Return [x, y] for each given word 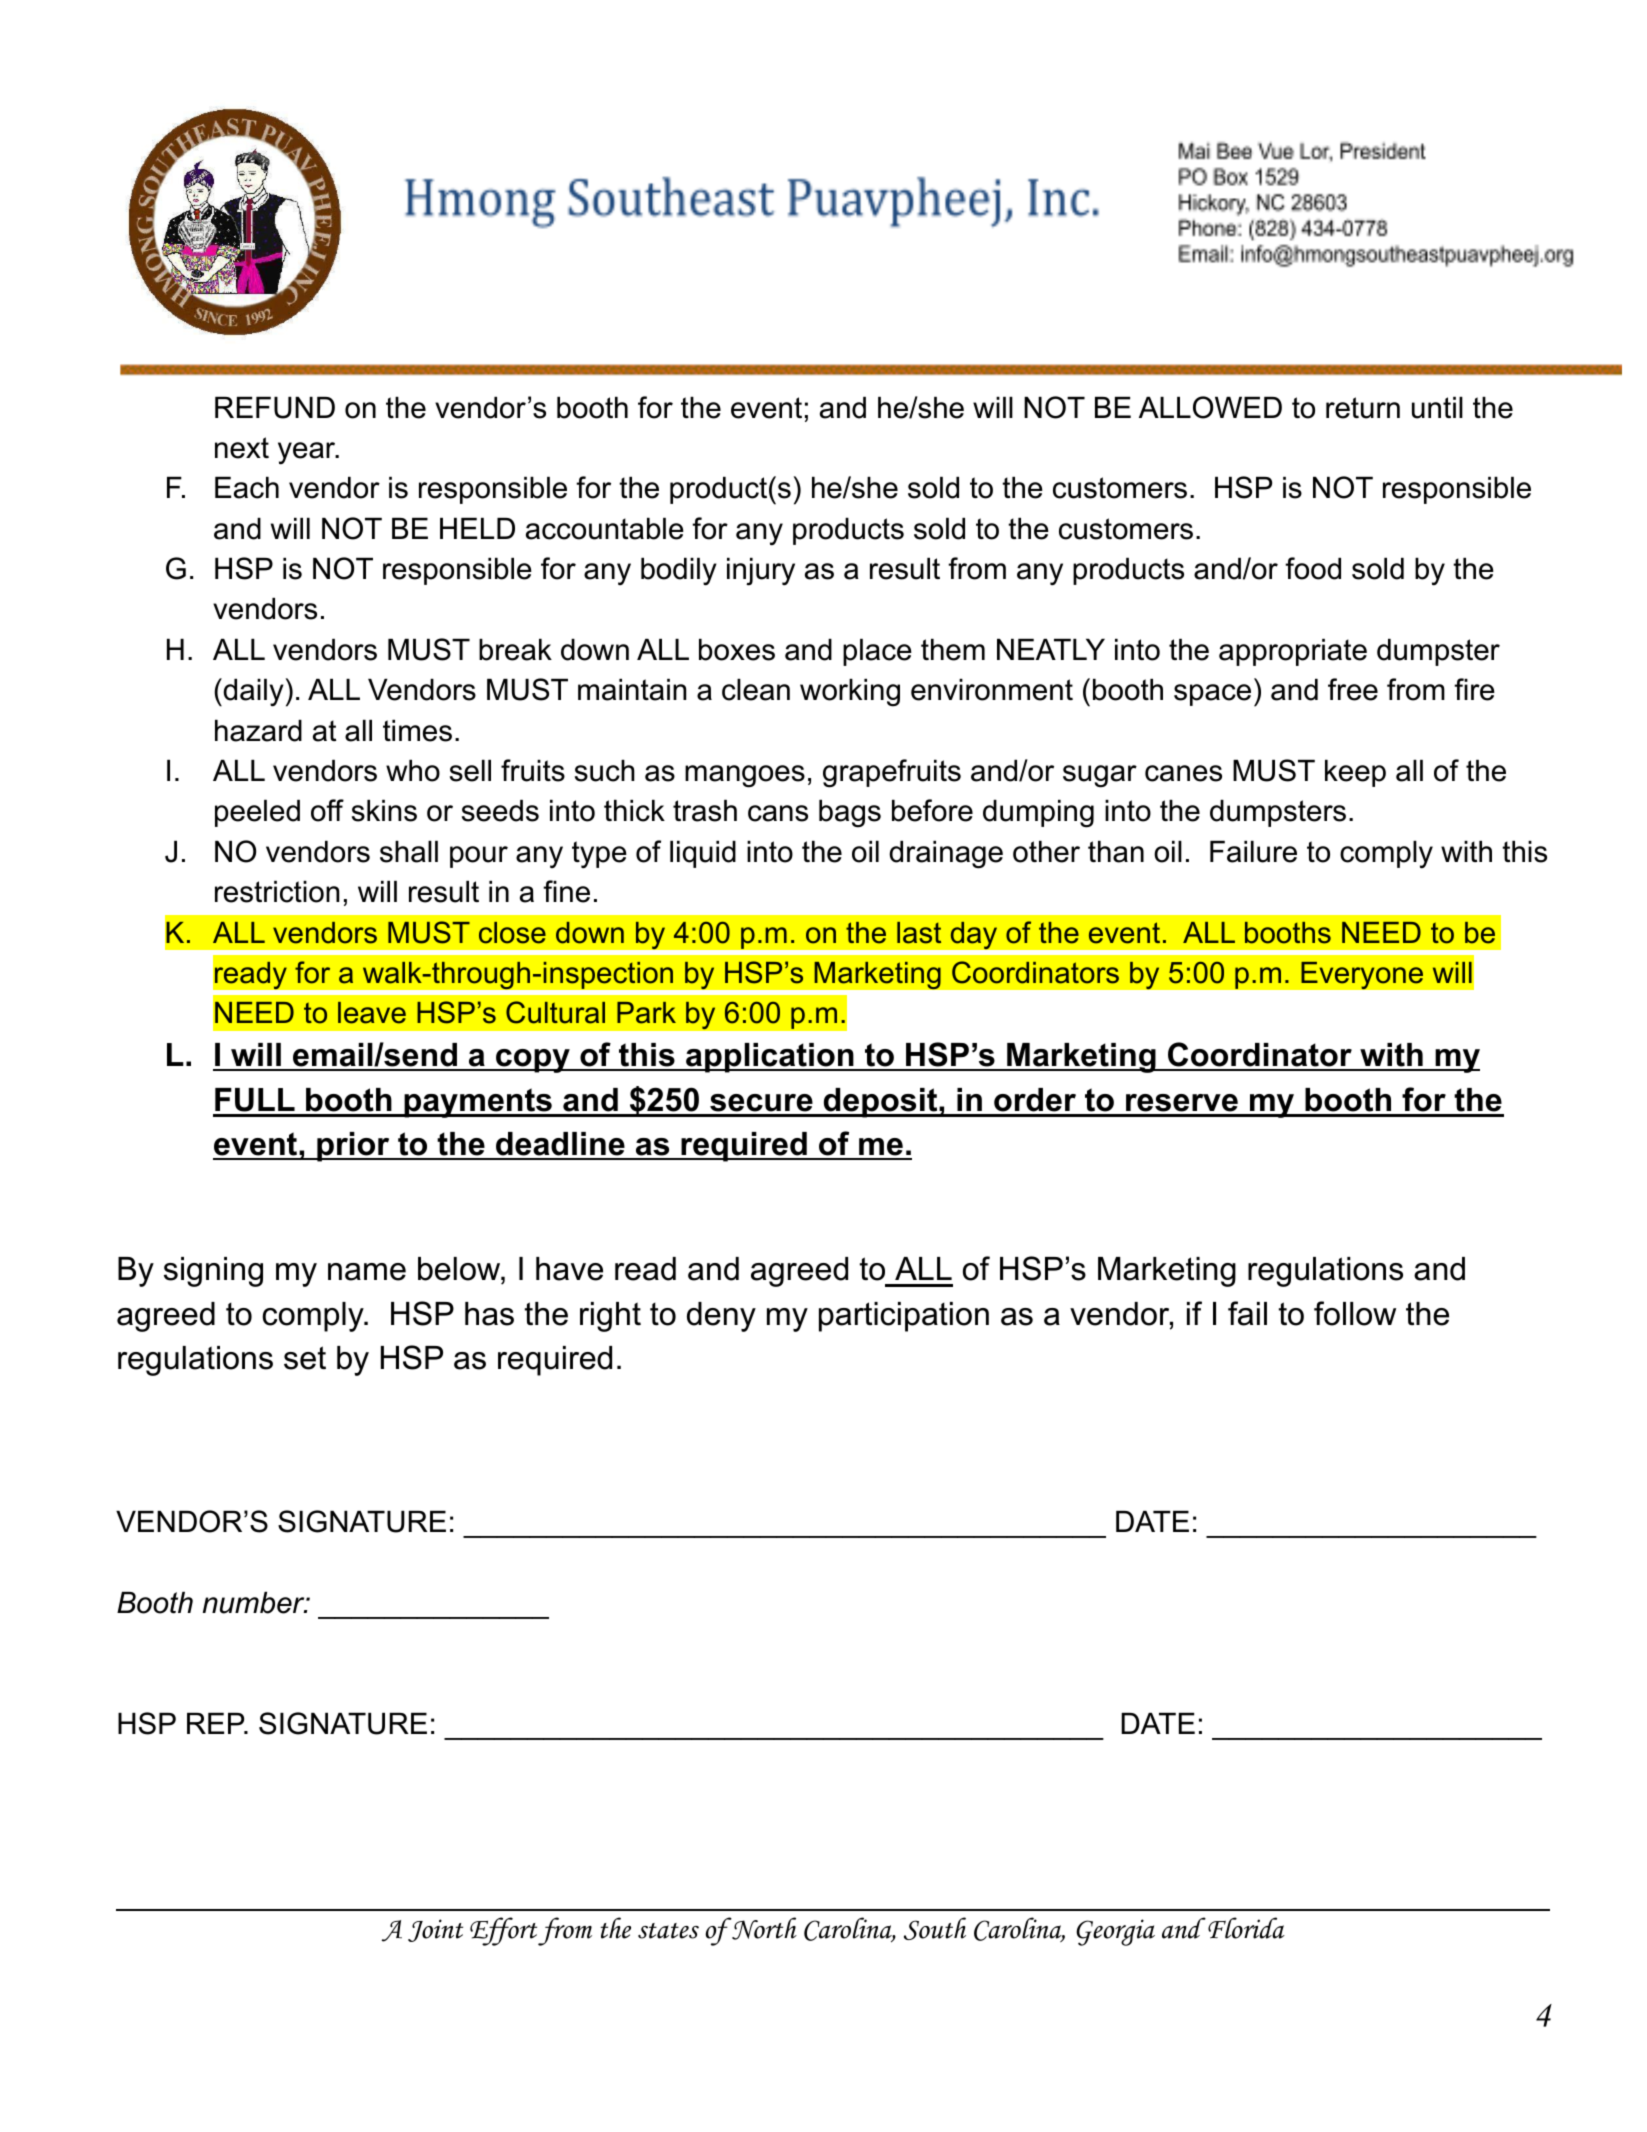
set [305, 1358]
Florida [1246, 1928]
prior [353, 1147]
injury [761, 572]
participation [904, 1317]
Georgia [1115, 1932]
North [764, 1928]
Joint [435, 1930]
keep [1355, 773]
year [308, 453]
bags [850, 814]
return [1363, 408]
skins [384, 811]
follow [1355, 1313]
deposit [880, 1103]
